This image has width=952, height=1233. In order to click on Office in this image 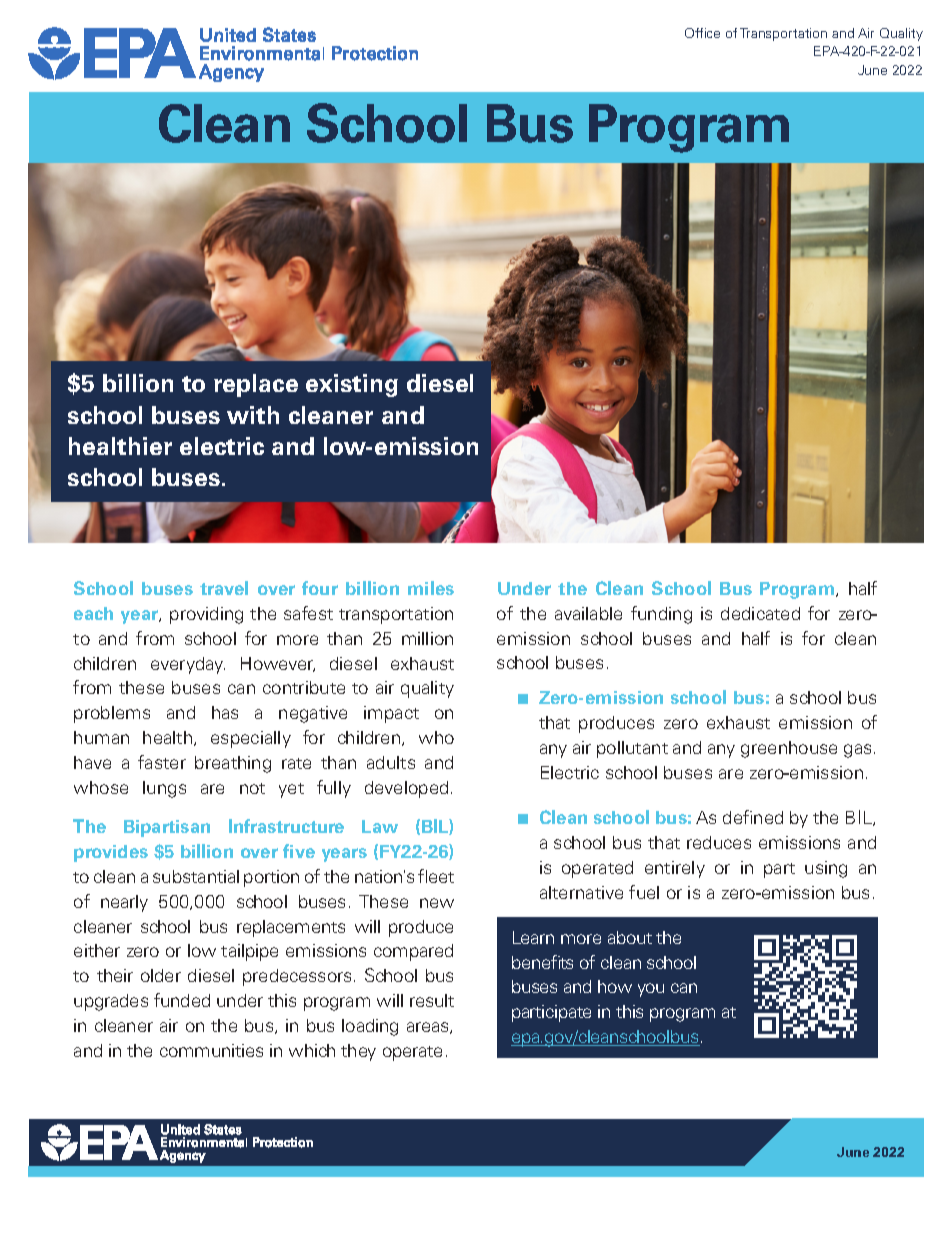, I will do `click(702, 33)`.
